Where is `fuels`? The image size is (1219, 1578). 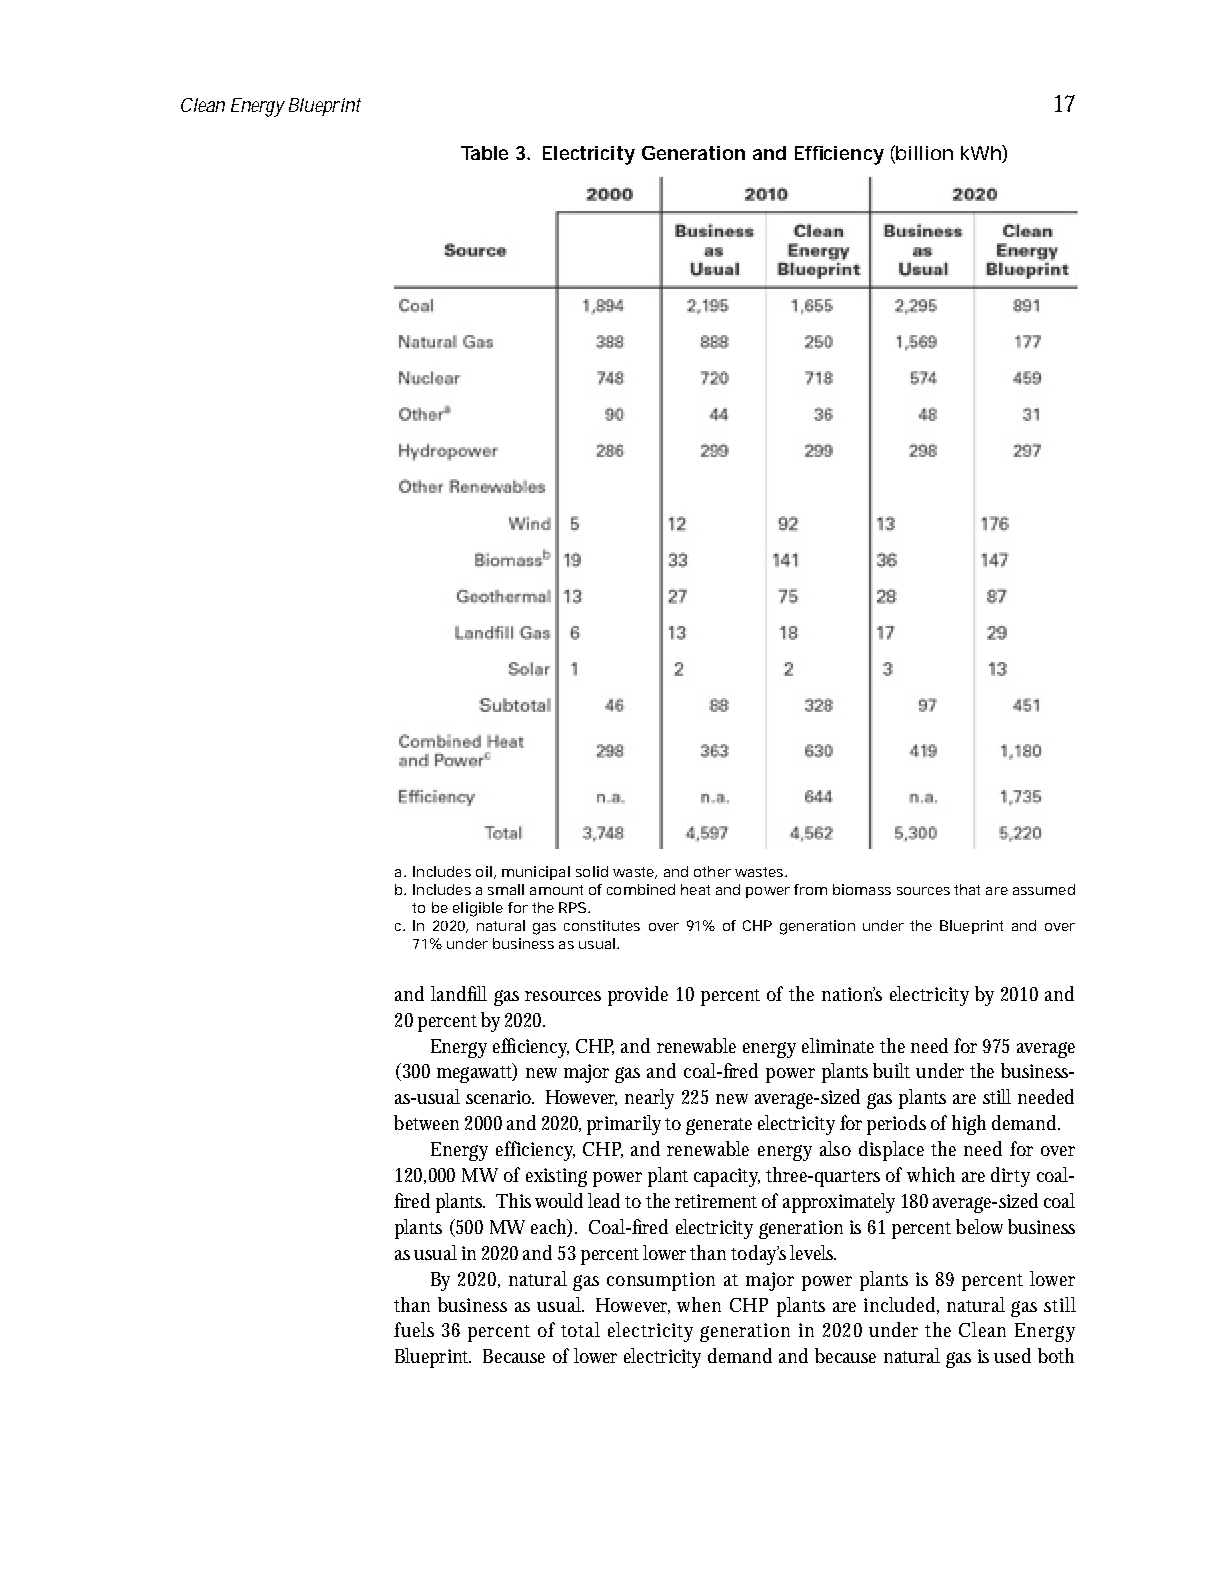 fuels is located at coordinates (414, 1329).
